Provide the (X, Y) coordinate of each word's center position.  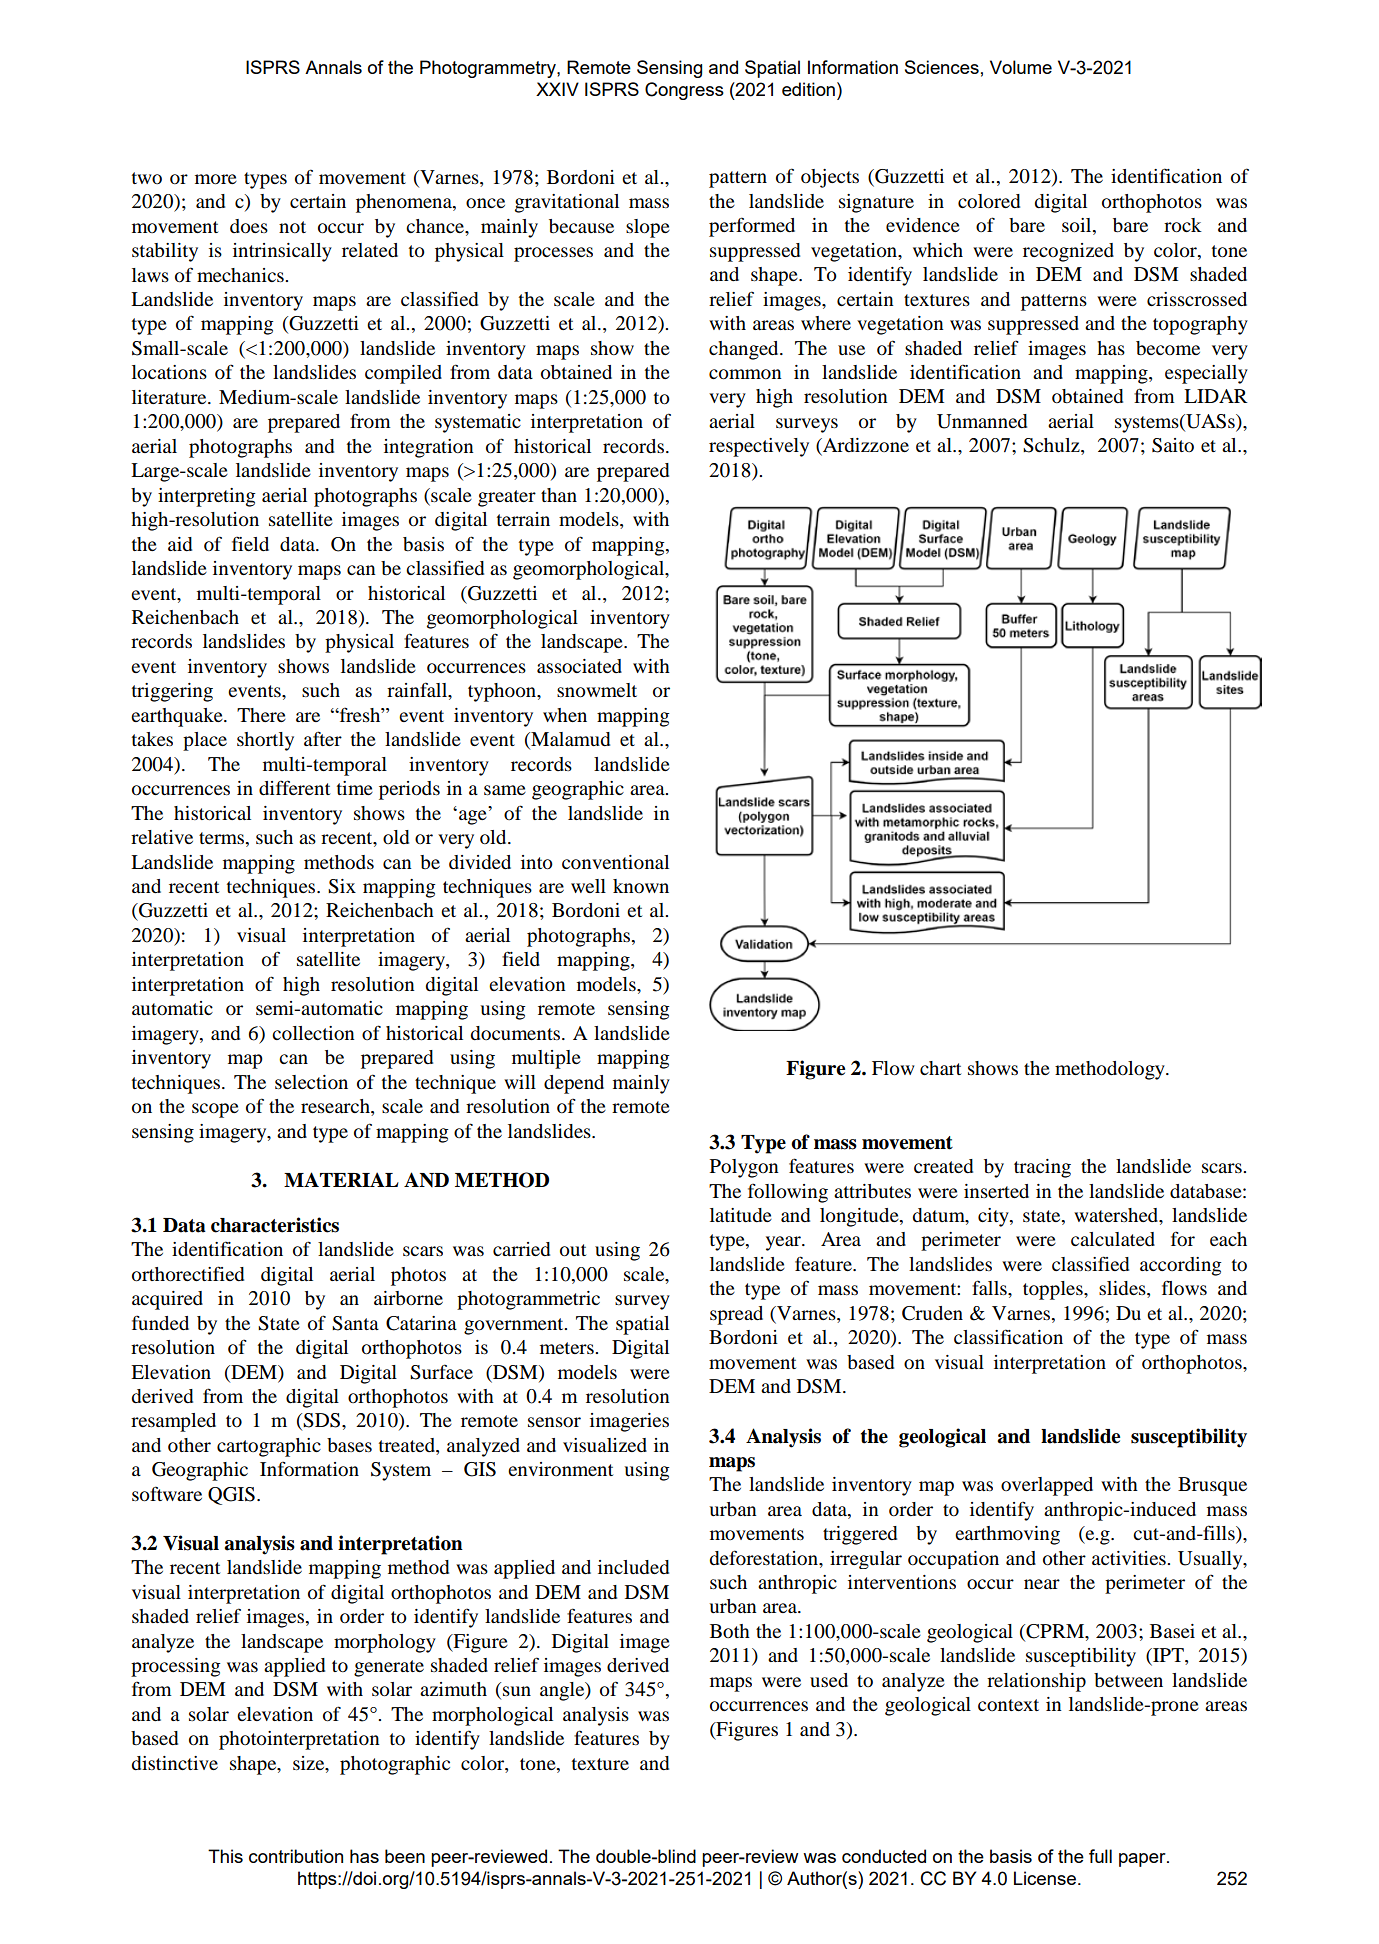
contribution (296, 1856)
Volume (1021, 67)
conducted (884, 1856)
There (261, 715)
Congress (684, 91)
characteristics (275, 1225)
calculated (1113, 1239)
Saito (1173, 445)
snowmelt (597, 690)
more (216, 179)
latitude (741, 1215)
